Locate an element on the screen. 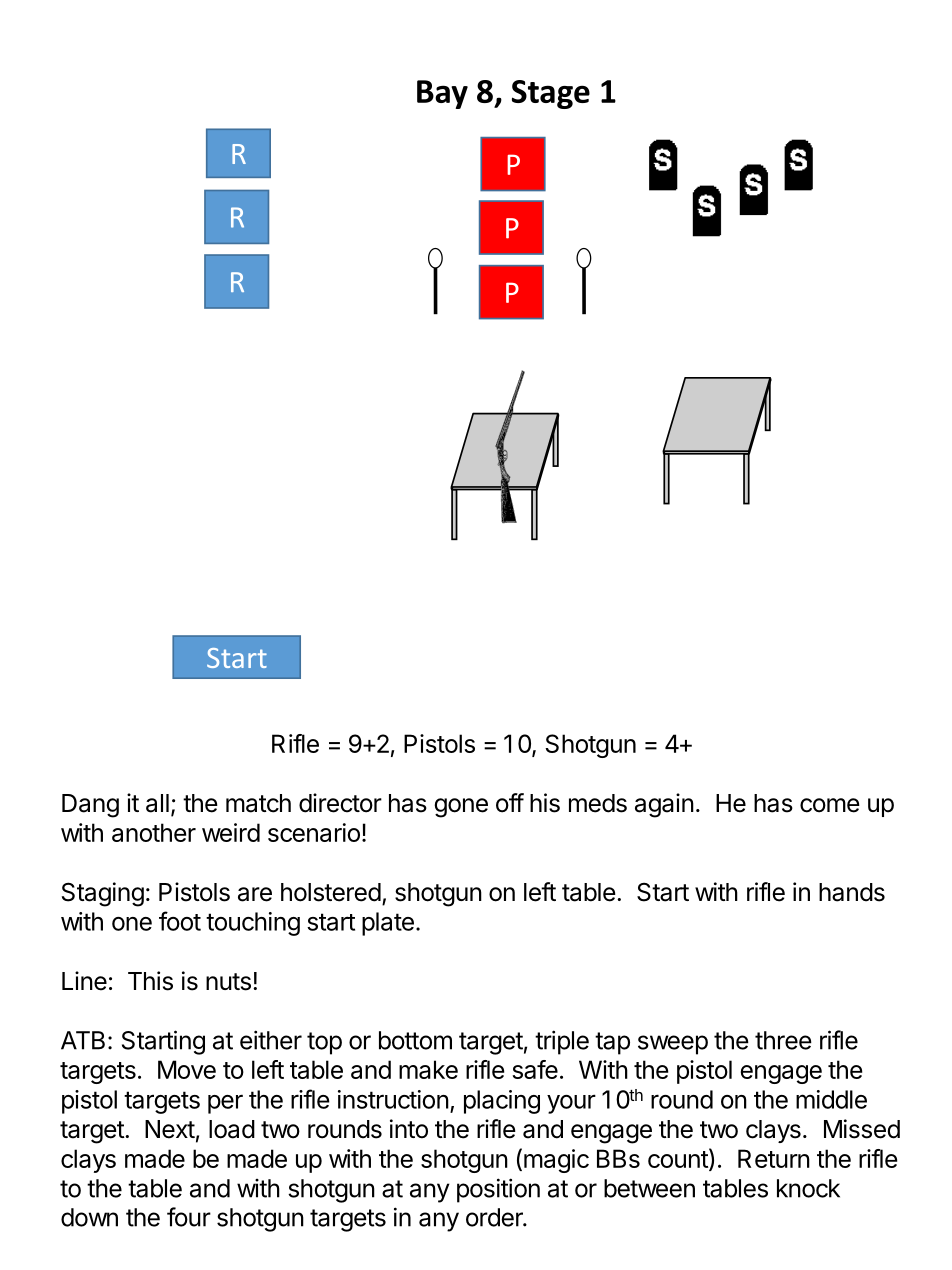 Image resolution: width=952 pixels, height=1270 pixels. gone is located at coordinates (461, 808).
